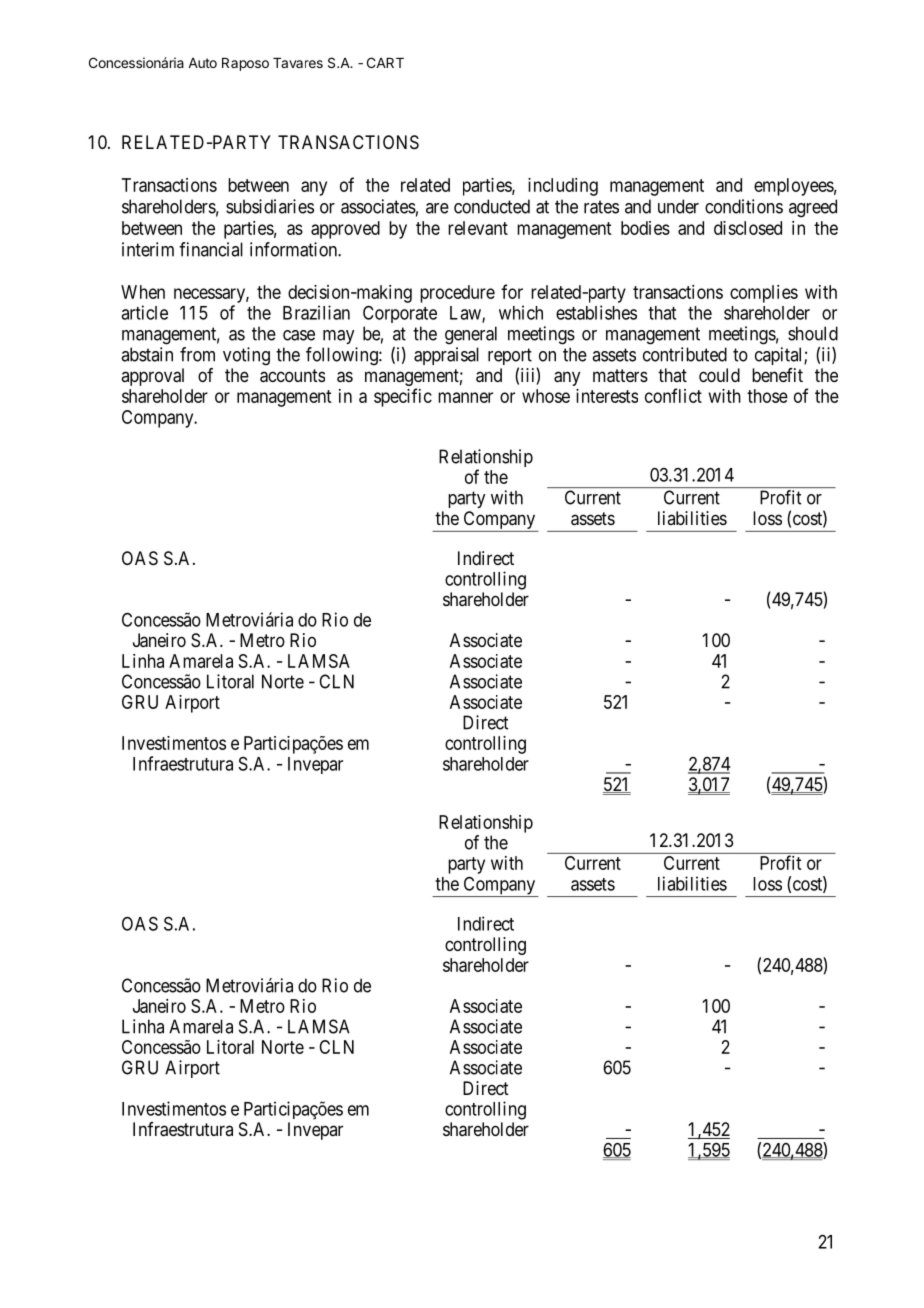 Image resolution: width=924 pixels, height=1308 pixels. Describe the element at coordinates (478, 228) in the screenshot. I see `relevant` at that location.
